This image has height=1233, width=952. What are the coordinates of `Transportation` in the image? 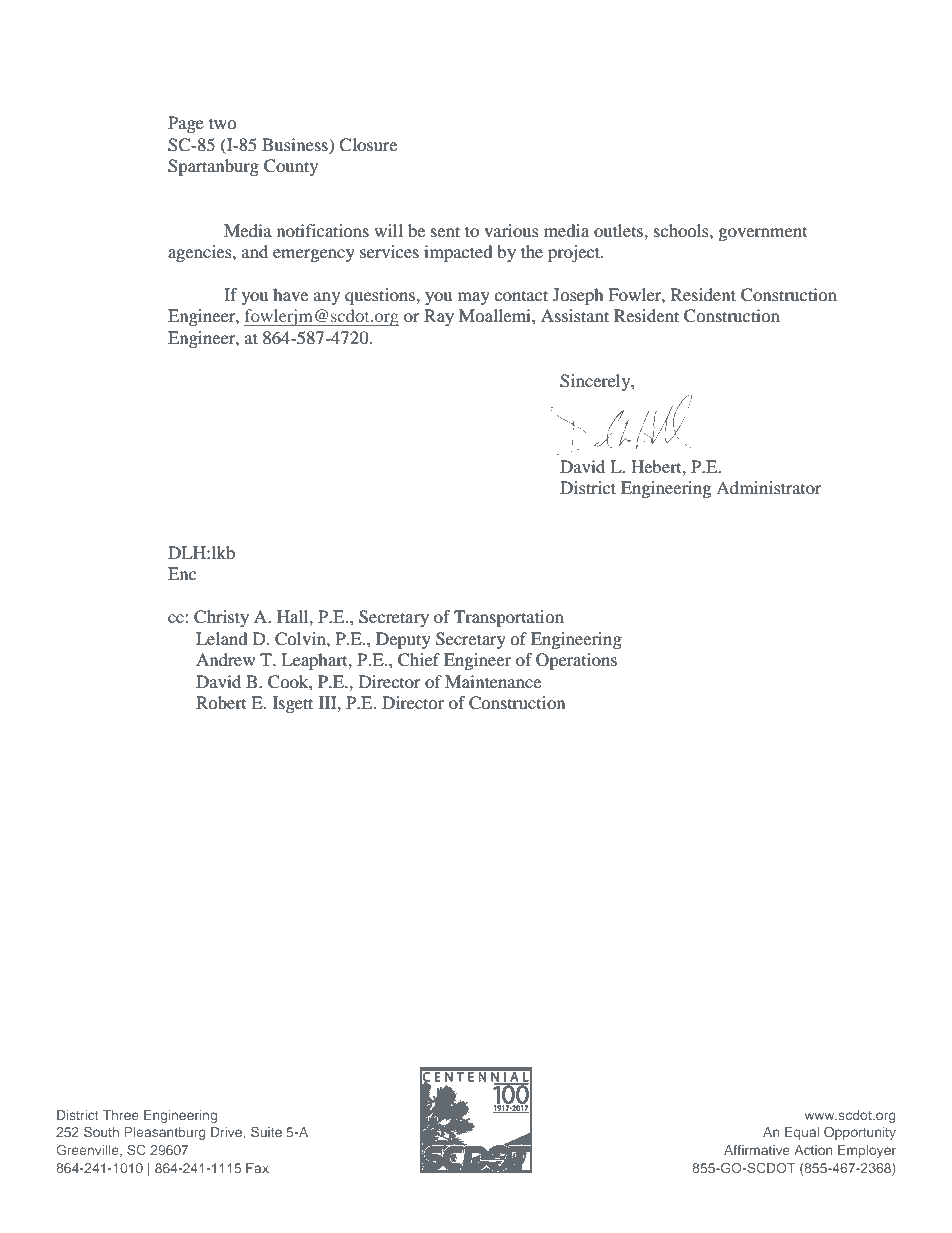 It's located at (509, 618).
